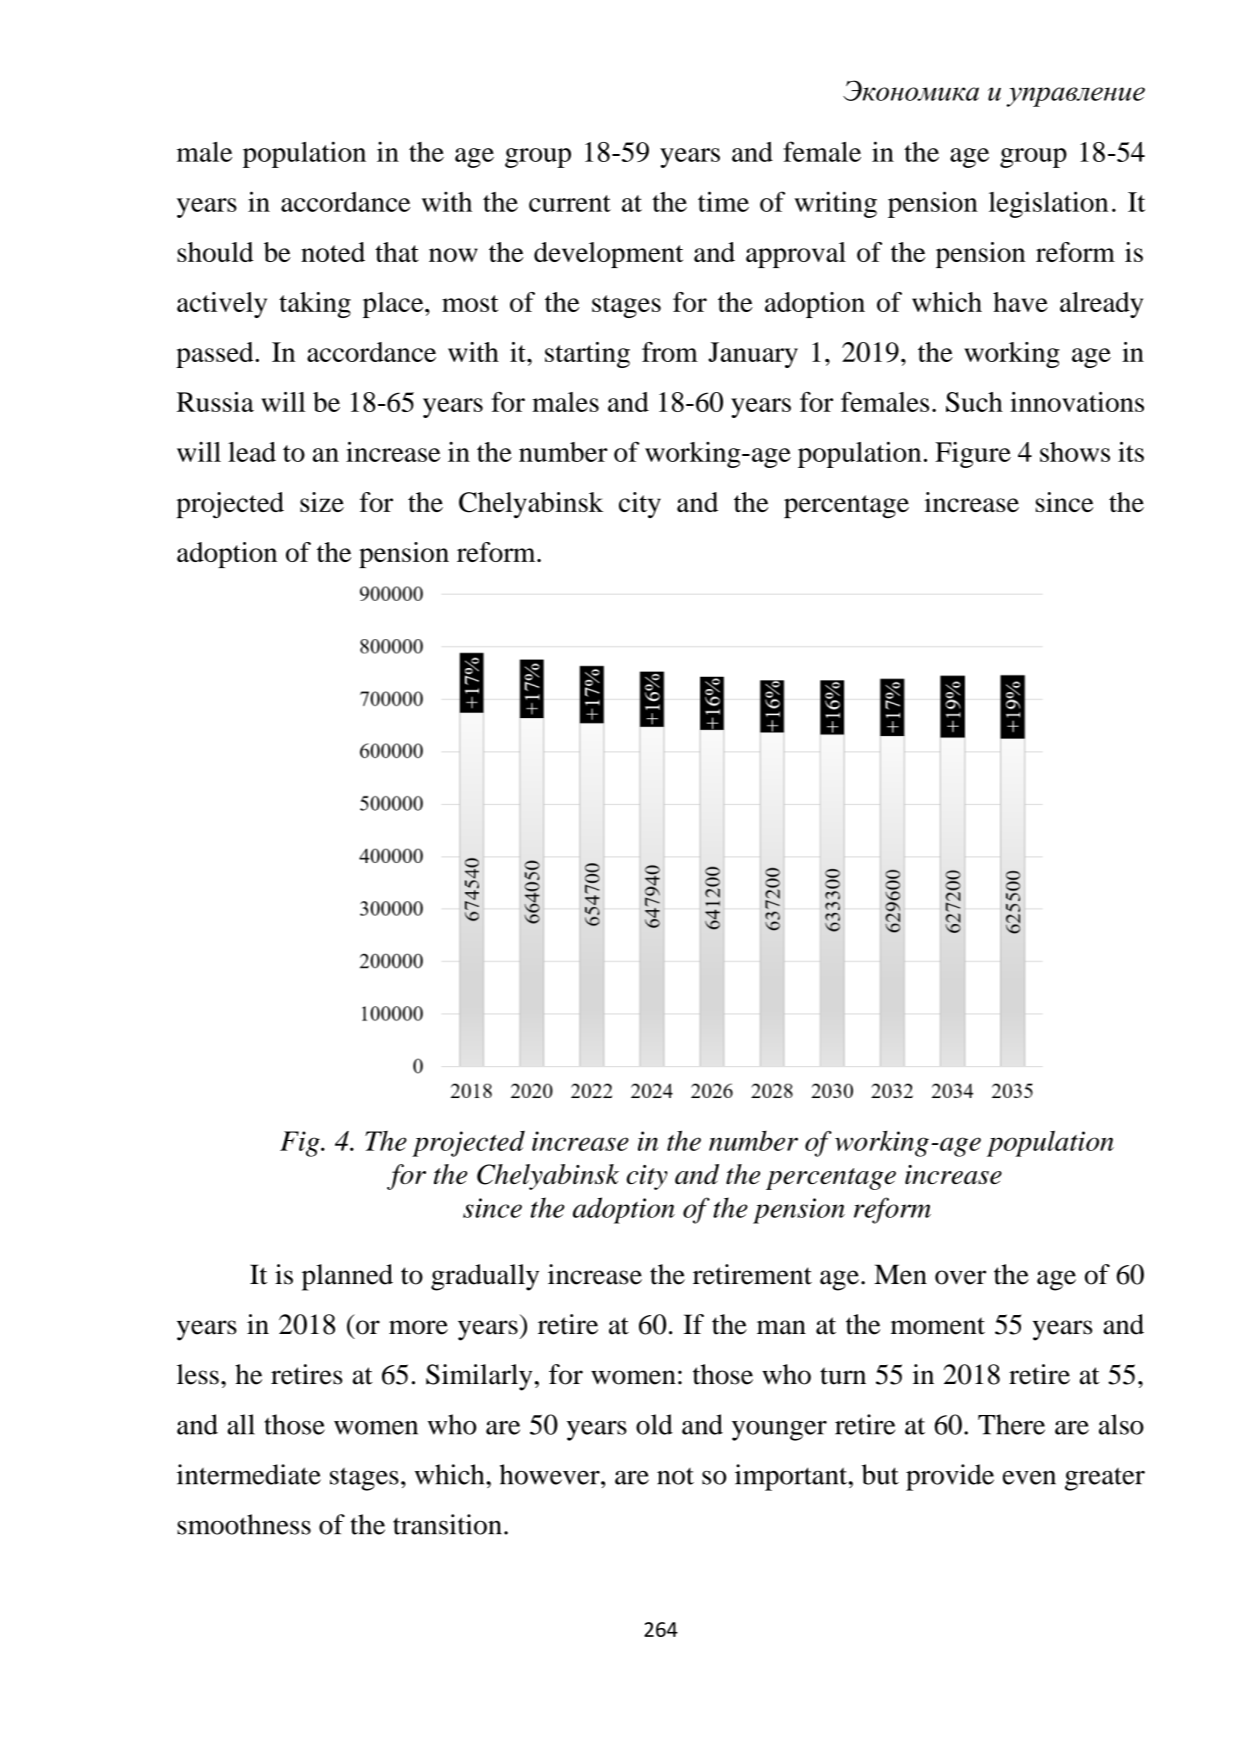 This screenshot has height=1744, width=1233. What do you see at coordinates (485, 1277) in the screenshot?
I see `gradually` at bounding box center [485, 1277].
